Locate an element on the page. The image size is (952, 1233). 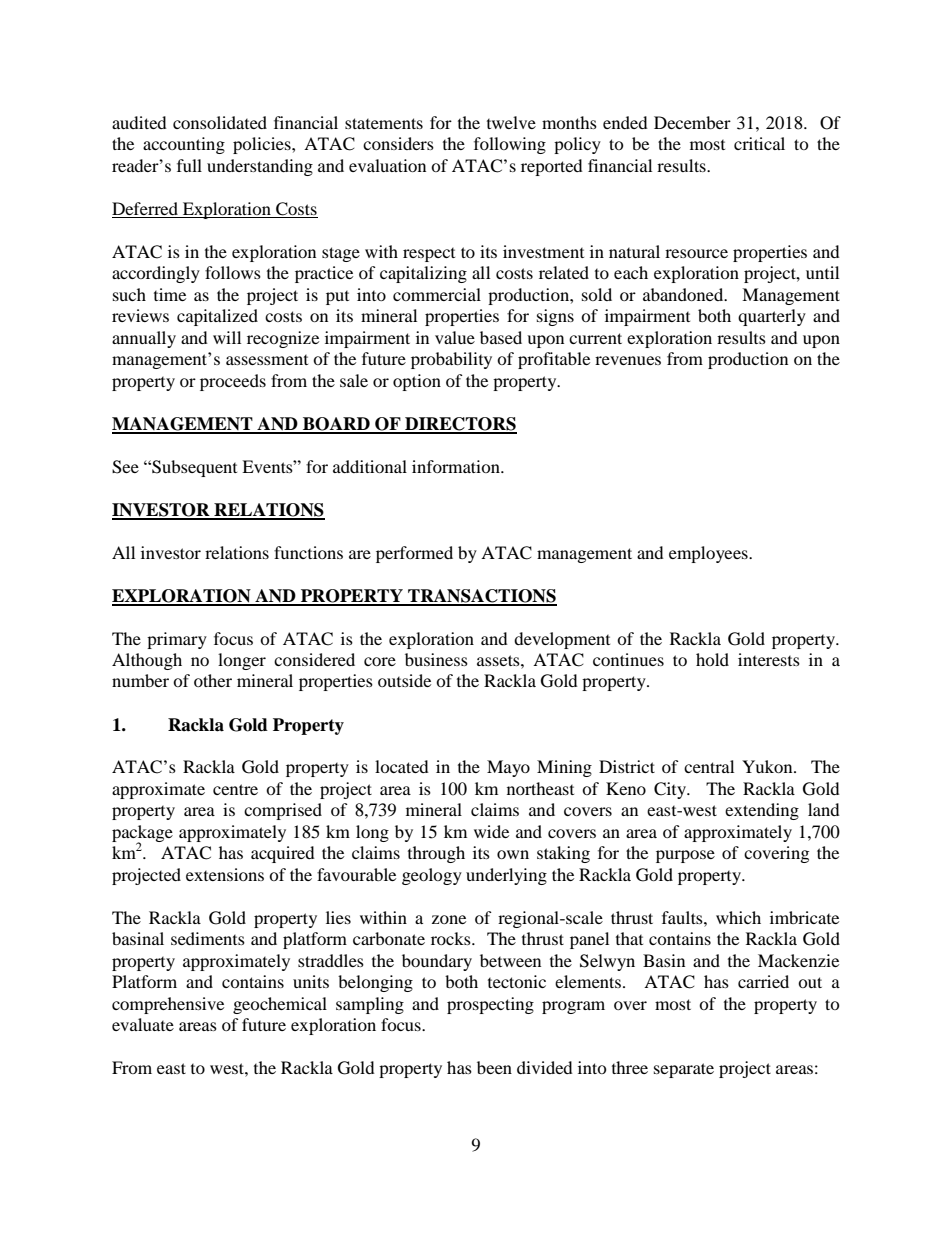
critical is located at coordinates (759, 143).
